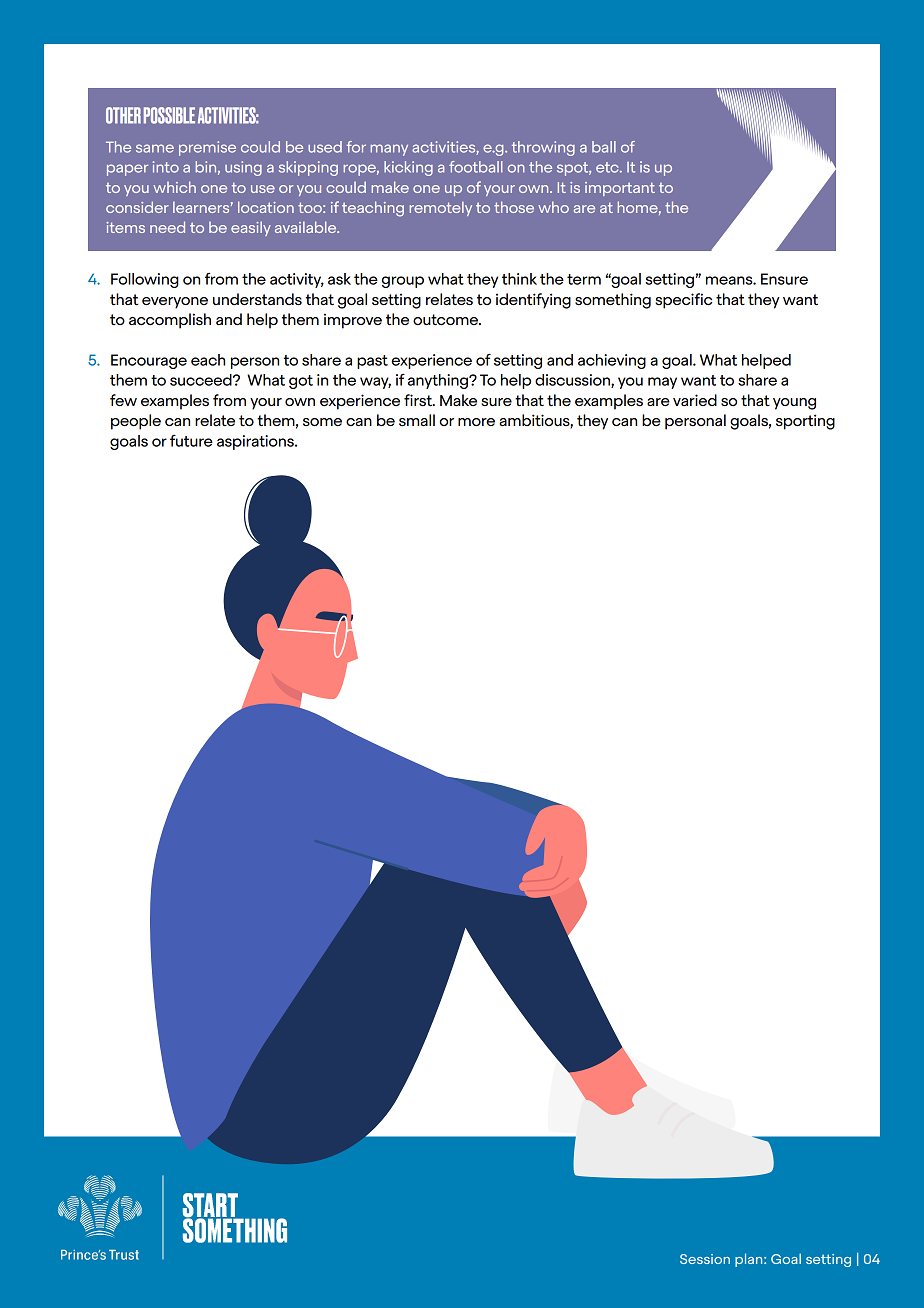  Describe the element at coordinates (136, 422) in the document. I see `people` at that location.
